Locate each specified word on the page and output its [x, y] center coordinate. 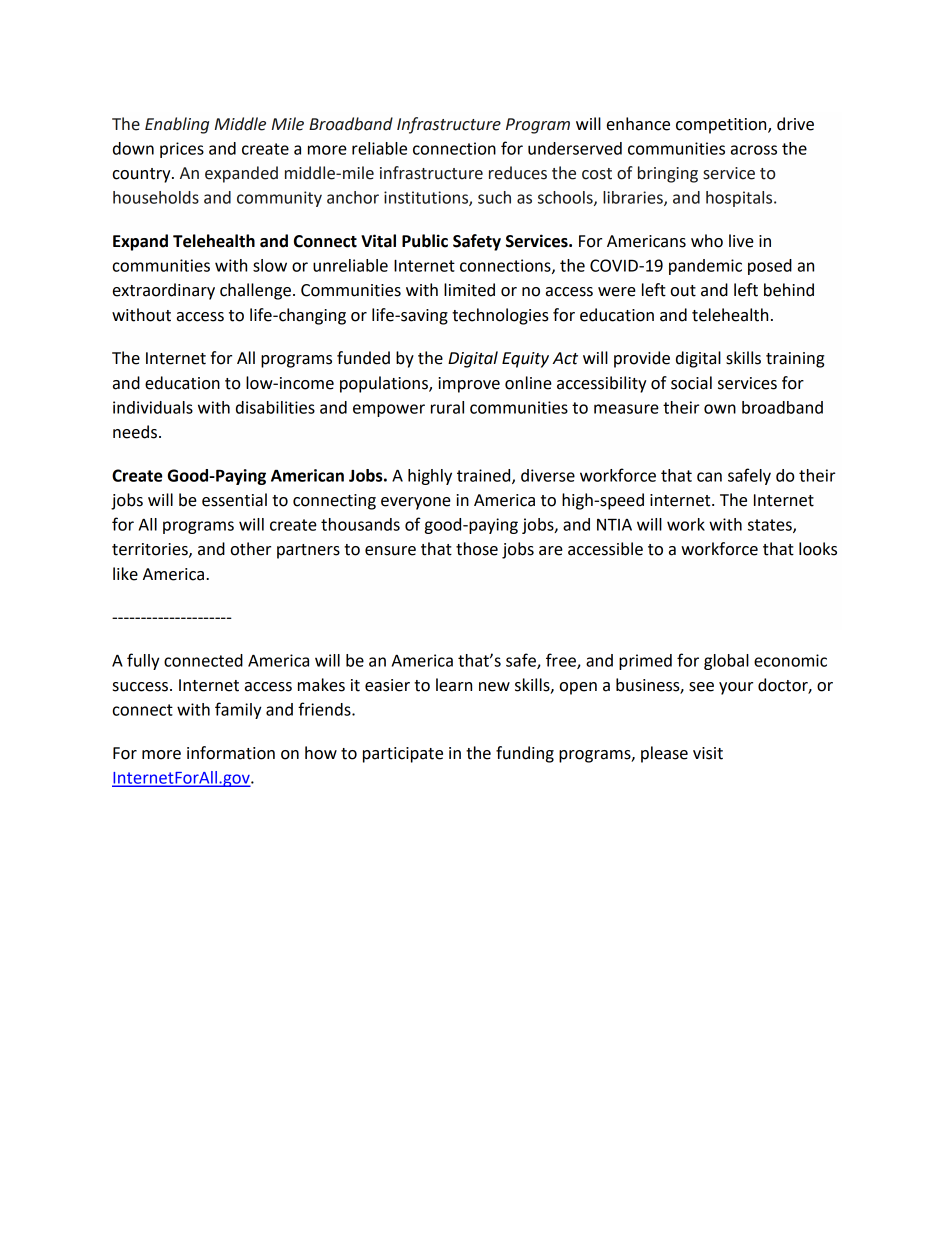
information [231, 753]
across [754, 150]
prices [182, 150]
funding [525, 754]
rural [447, 407]
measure [626, 409]
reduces [518, 173]
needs [135, 432]
